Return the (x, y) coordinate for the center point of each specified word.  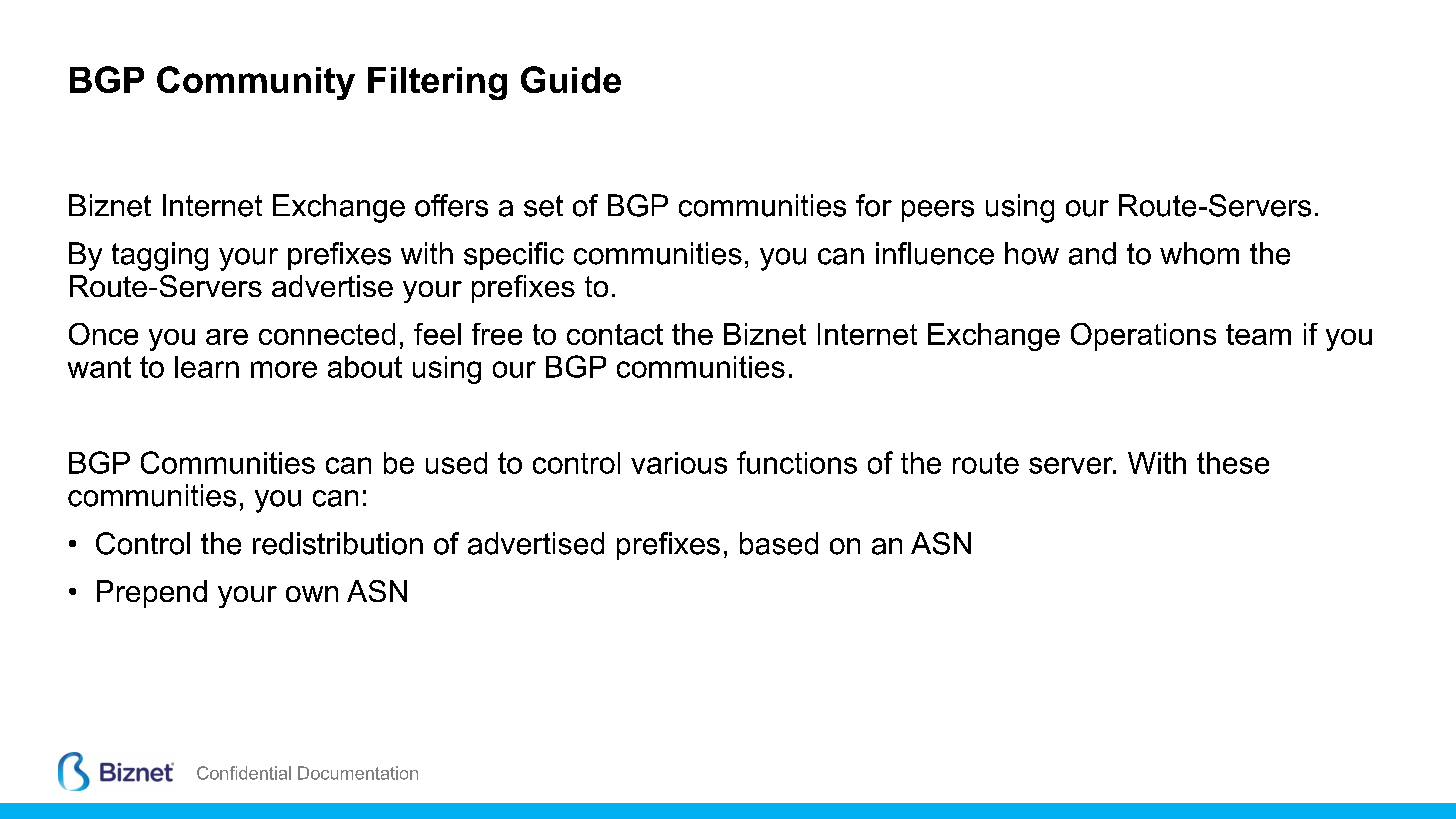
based (779, 543)
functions (797, 462)
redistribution (338, 543)
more (284, 369)
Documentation (358, 773)
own (312, 594)
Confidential (244, 773)
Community (256, 83)
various (679, 463)
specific (514, 256)
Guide (571, 79)
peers (938, 211)
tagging (160, 256)
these (1233, 463)
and (1092, 253)
